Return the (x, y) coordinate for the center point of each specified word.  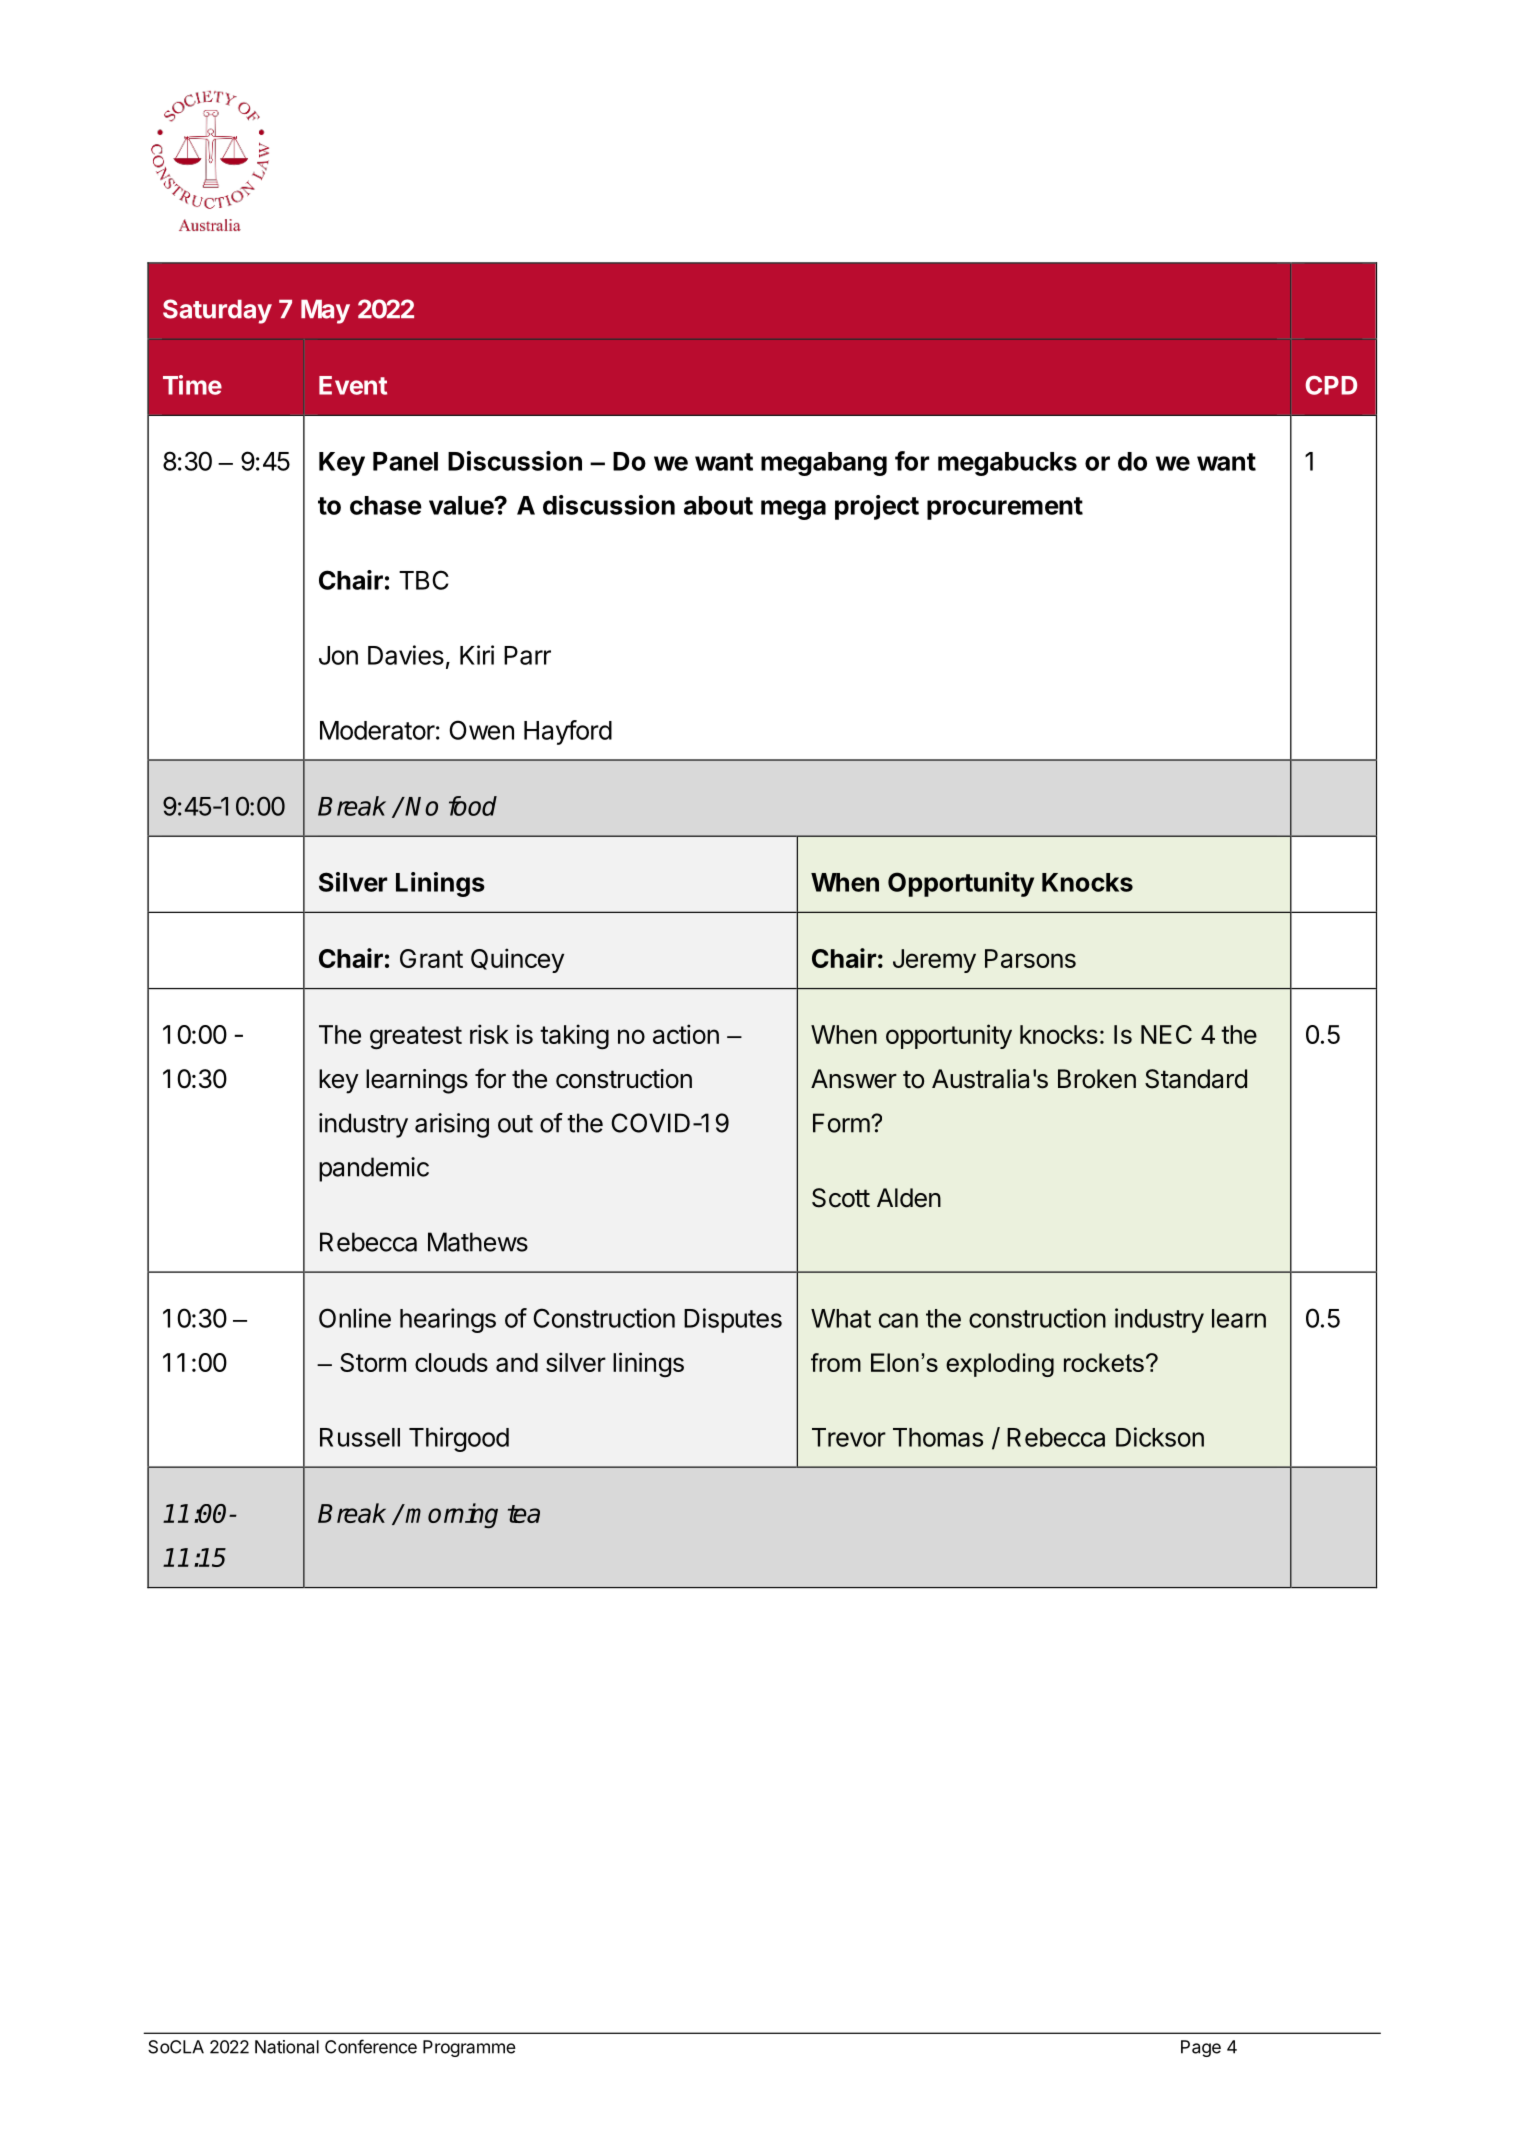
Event (353, 385)
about (718, 505)
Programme (469, 2048)
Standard (1196, 1079)
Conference (371, 2046)
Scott (841, 1198)
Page (1201, 2048)
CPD (1331, 385)
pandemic (374, 1169)
